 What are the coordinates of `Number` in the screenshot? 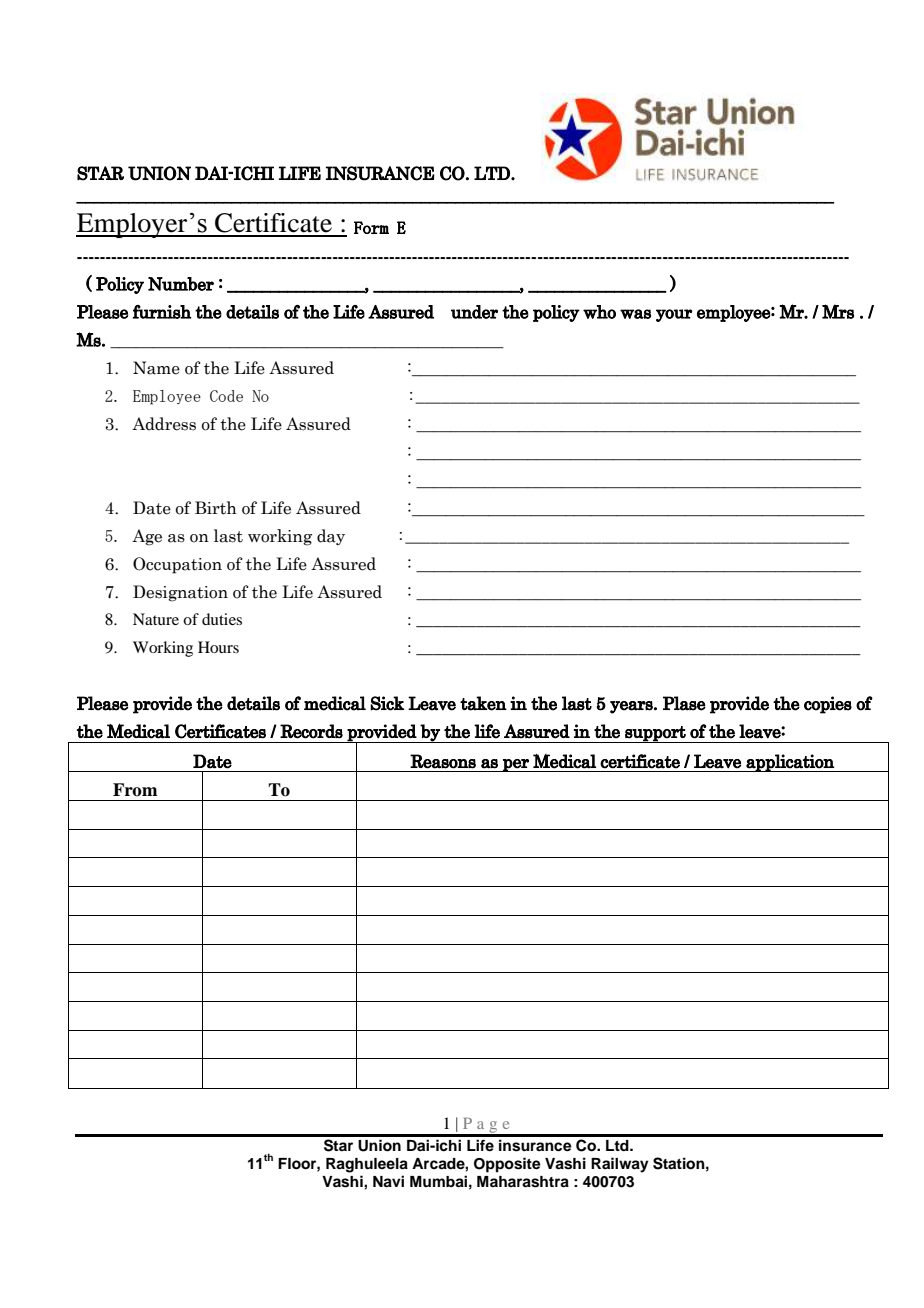 It's located at (181, 284).
